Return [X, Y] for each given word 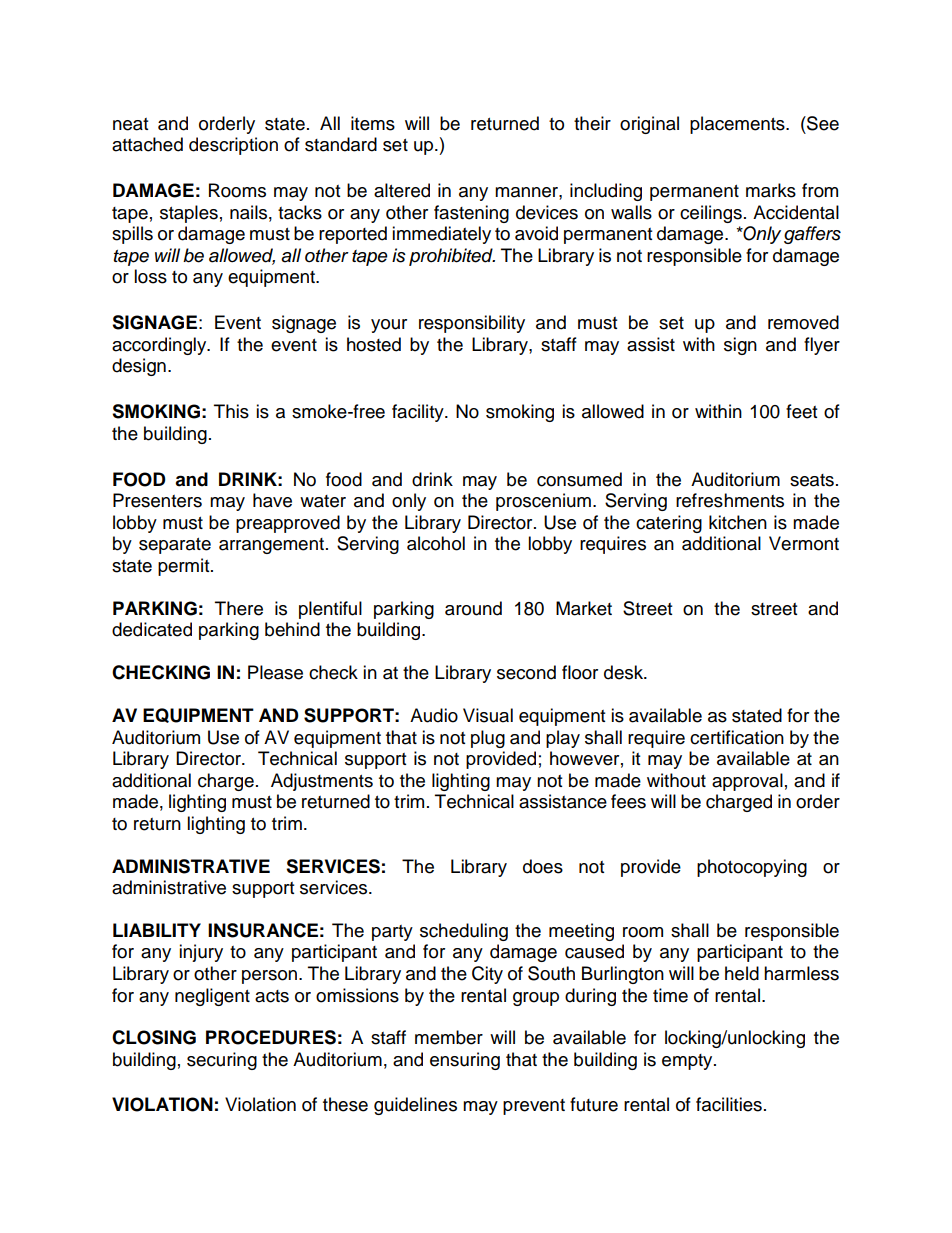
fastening [471, 214]
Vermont [804, 543]
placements [738, 125]
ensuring [465, 1061]
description [233, 146]
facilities [729, 1104]
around [473, 608]
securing [222, 1061]
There [239, 608]
